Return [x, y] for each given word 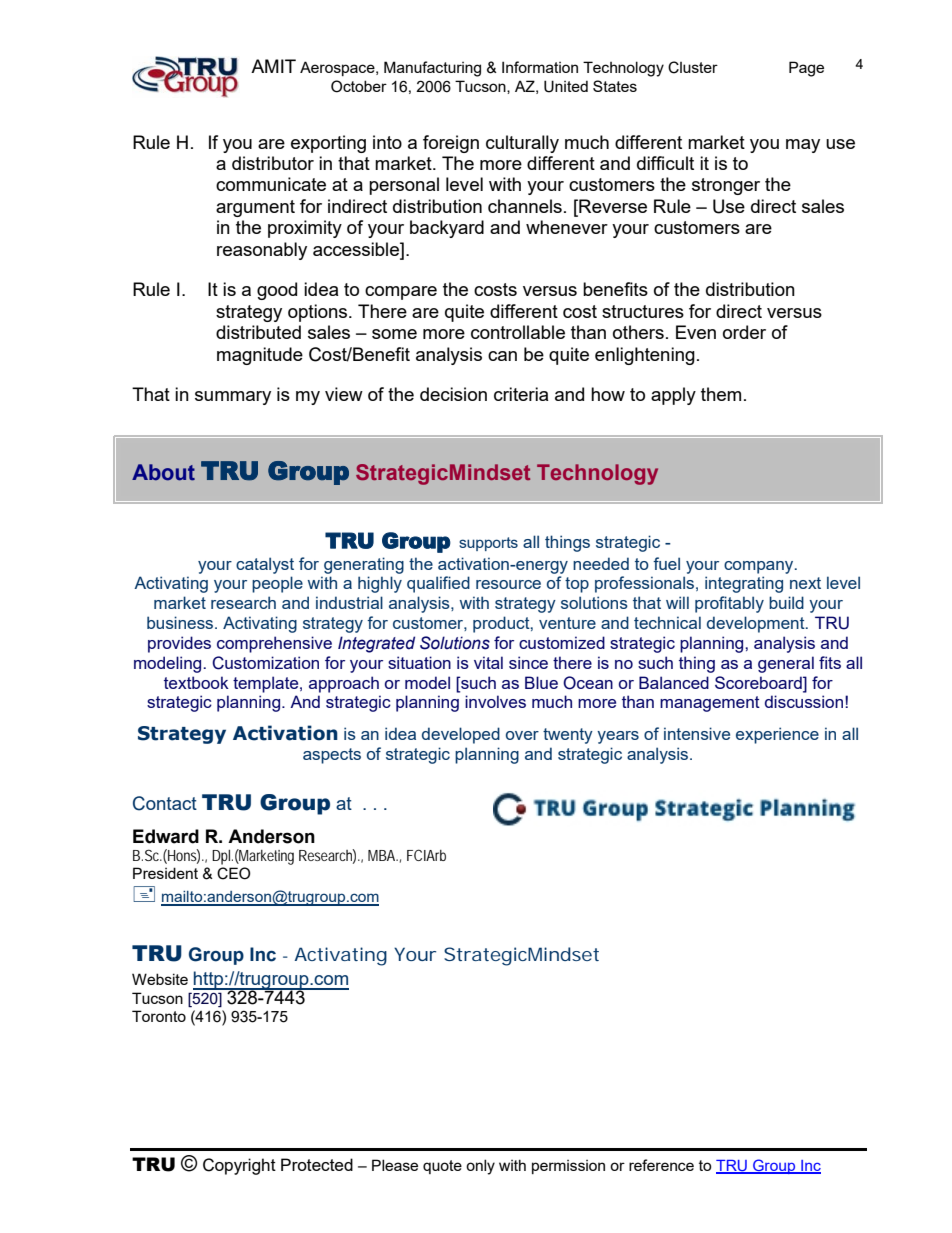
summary [233, 398]
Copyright [239, 1166]
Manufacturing [432, 69]
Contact [165, 803]
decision [453, 394]
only [480, 1167]
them [721, 394]
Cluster [693, 67]
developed [461, 735]
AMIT [273, 66]
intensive [697, 733]
